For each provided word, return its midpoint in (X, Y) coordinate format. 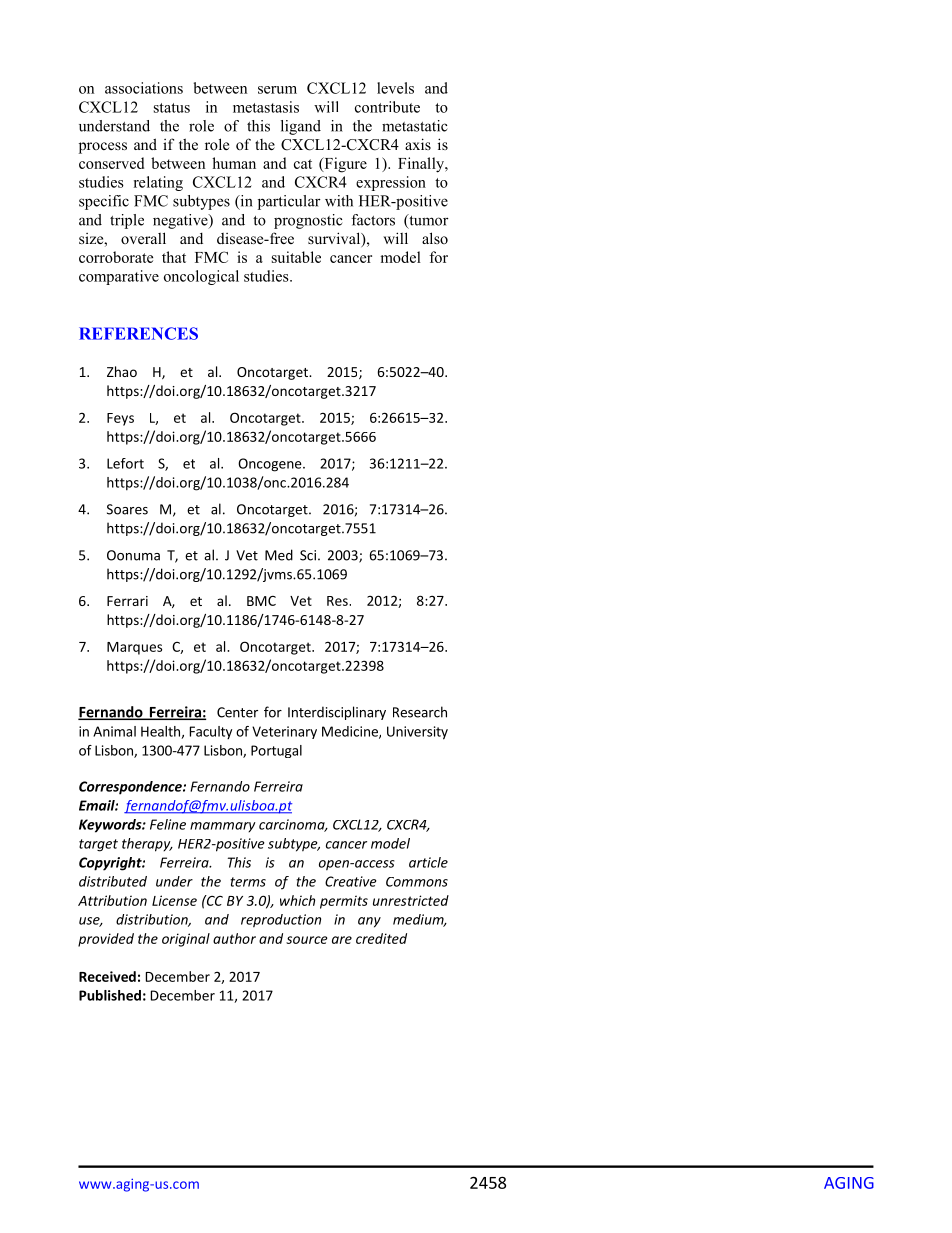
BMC (261, 601)
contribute (387, 107)
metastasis (266, 107)
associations (144, 88)
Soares (127, 509)
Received (107, 976)
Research (420, 712)
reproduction (281, 921)
